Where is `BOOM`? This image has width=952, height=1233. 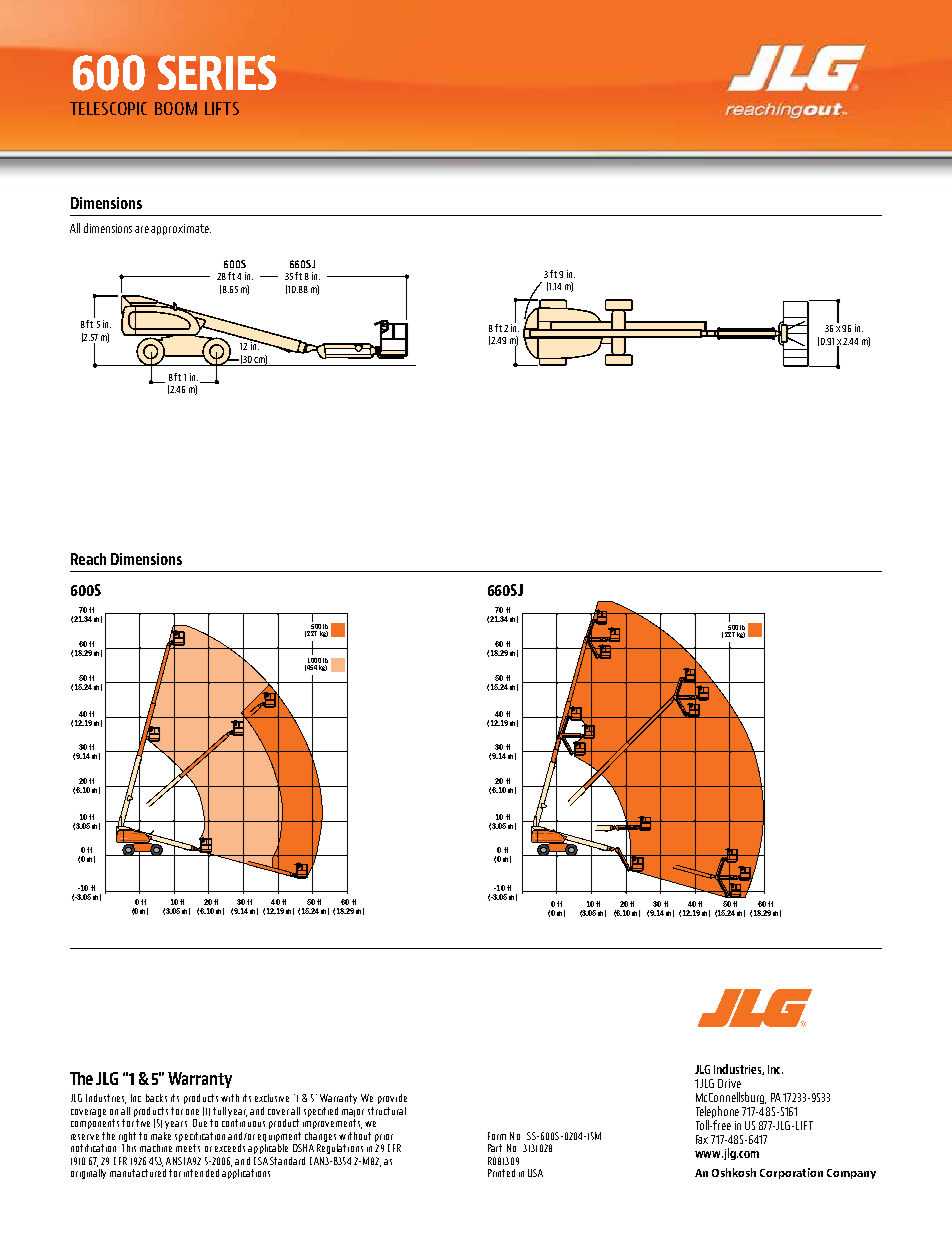
BOOM is located at coordinates (176, 108).
